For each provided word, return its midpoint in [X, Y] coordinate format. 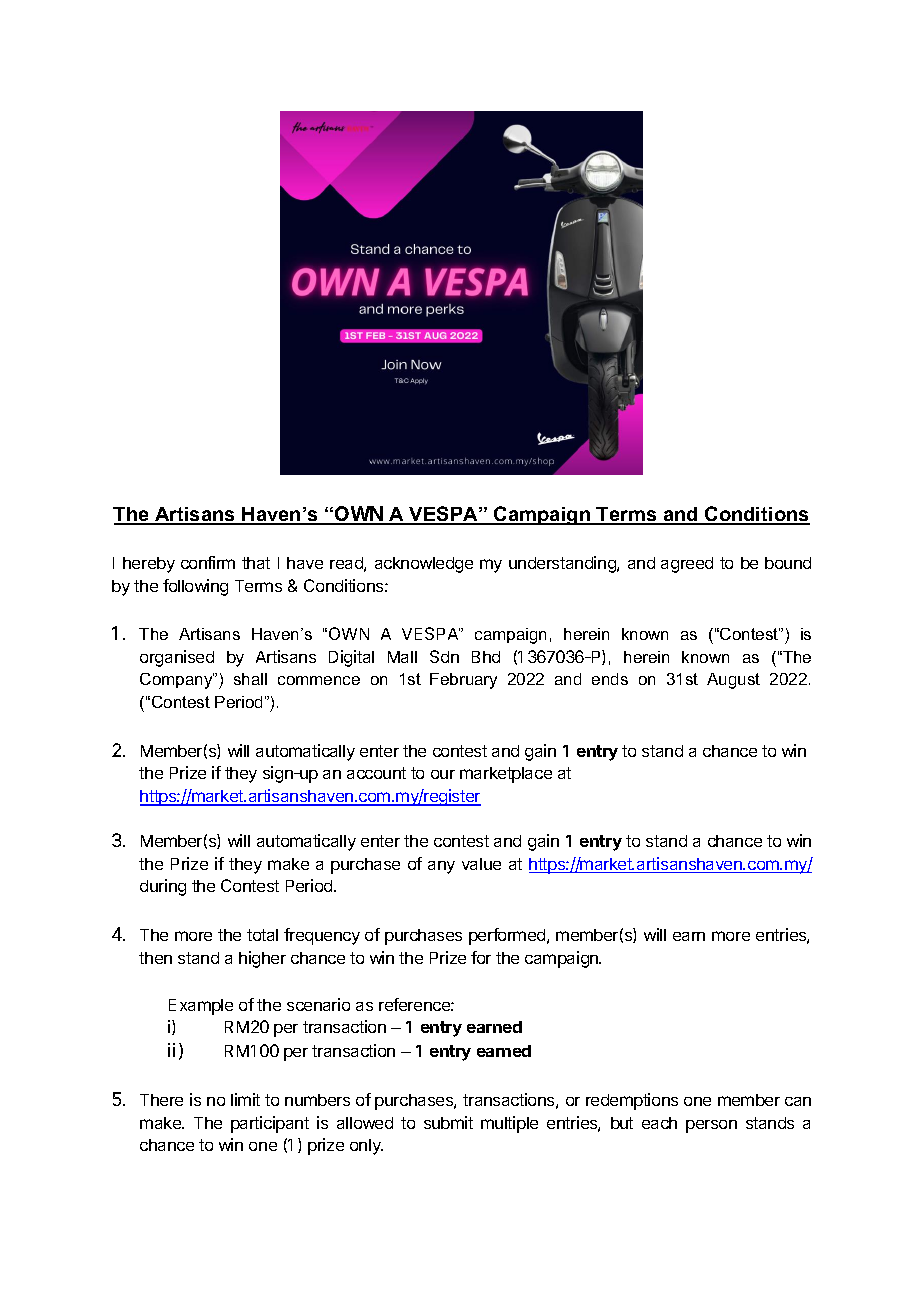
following [195, 587]
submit [448, 1122]
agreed [687, 565]
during [163, 887]
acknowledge [424, 565]
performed [508, 936]
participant [270, 1124]
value [481, 864]
